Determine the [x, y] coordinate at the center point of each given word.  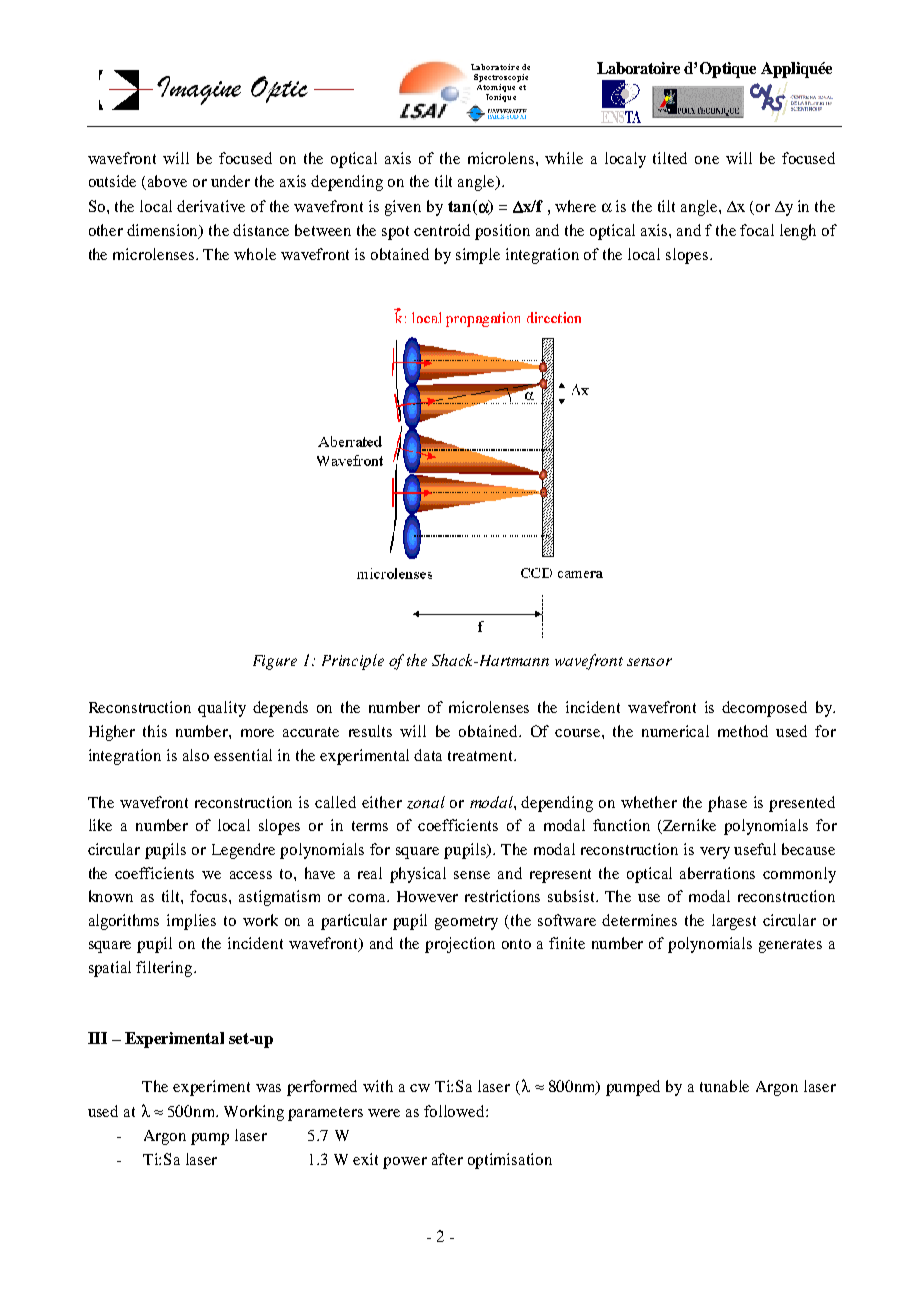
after [447, 1159]
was [268, 1088]
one [707, 160]
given [403, 208]
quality [222, 709]
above [167, 181]
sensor [649, 662]
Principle [353, 662]
